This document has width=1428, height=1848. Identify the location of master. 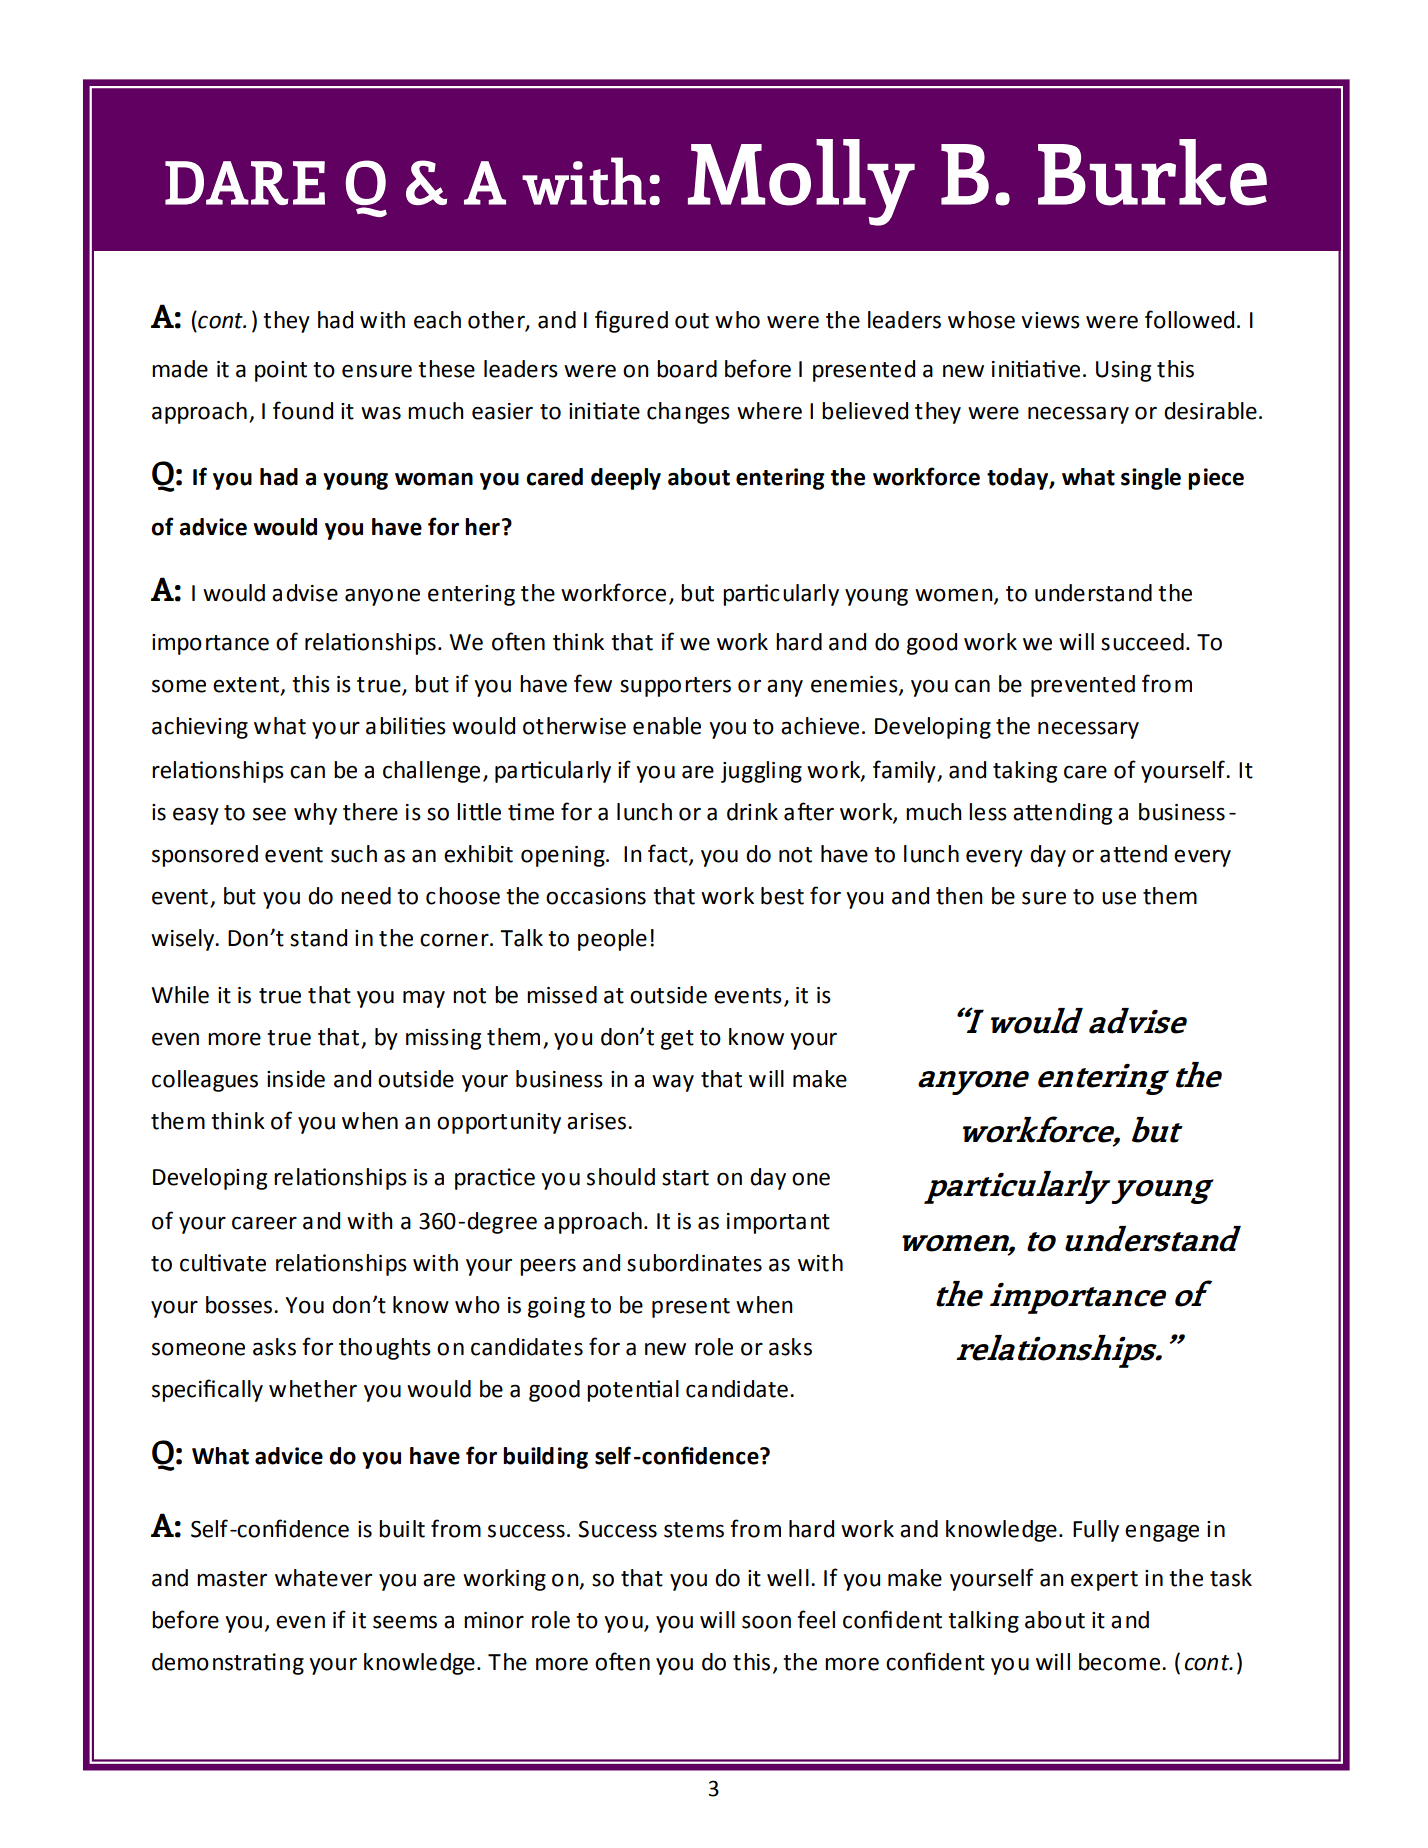
(232, 1579).
